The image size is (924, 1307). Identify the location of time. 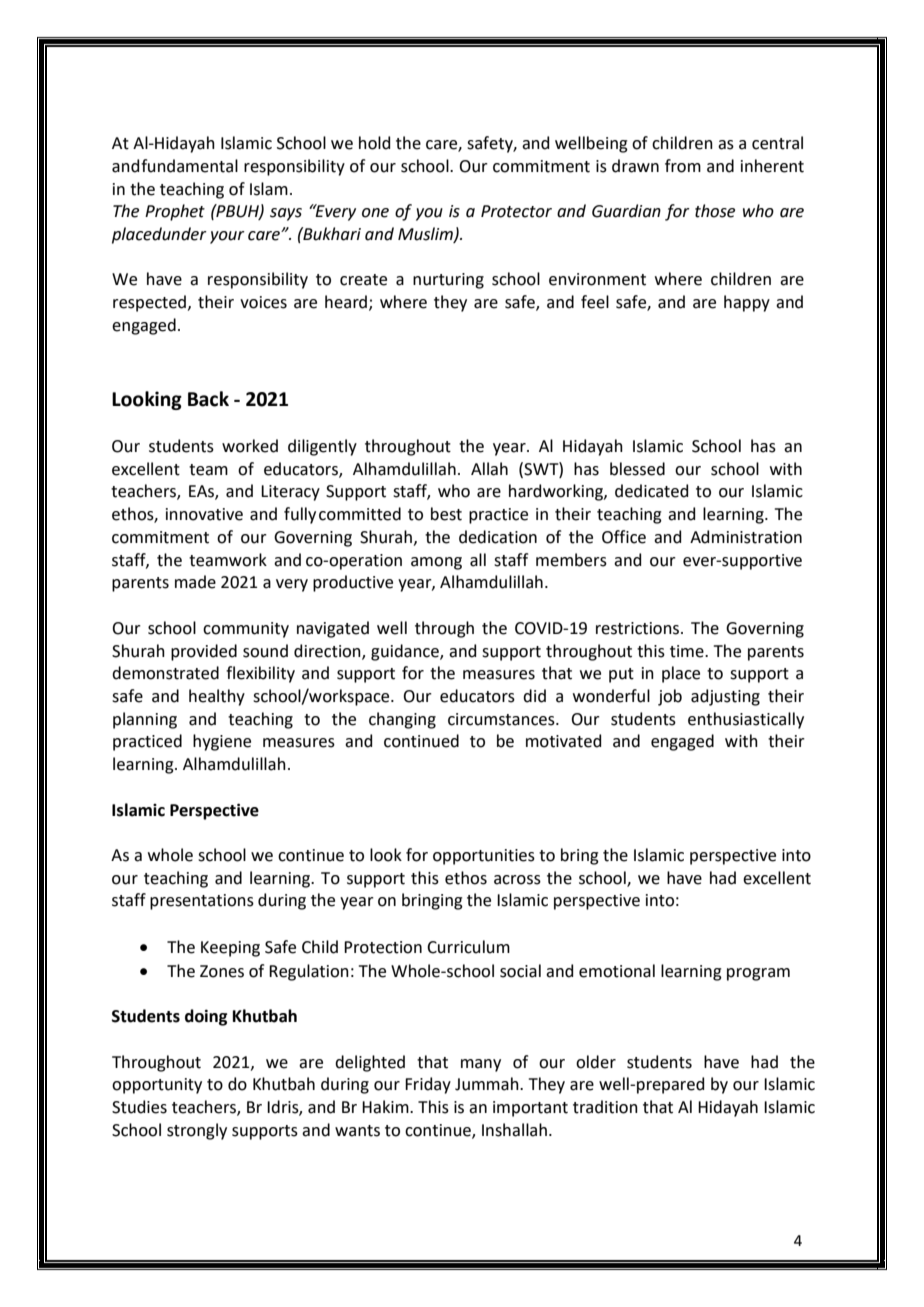
(688, 651).
